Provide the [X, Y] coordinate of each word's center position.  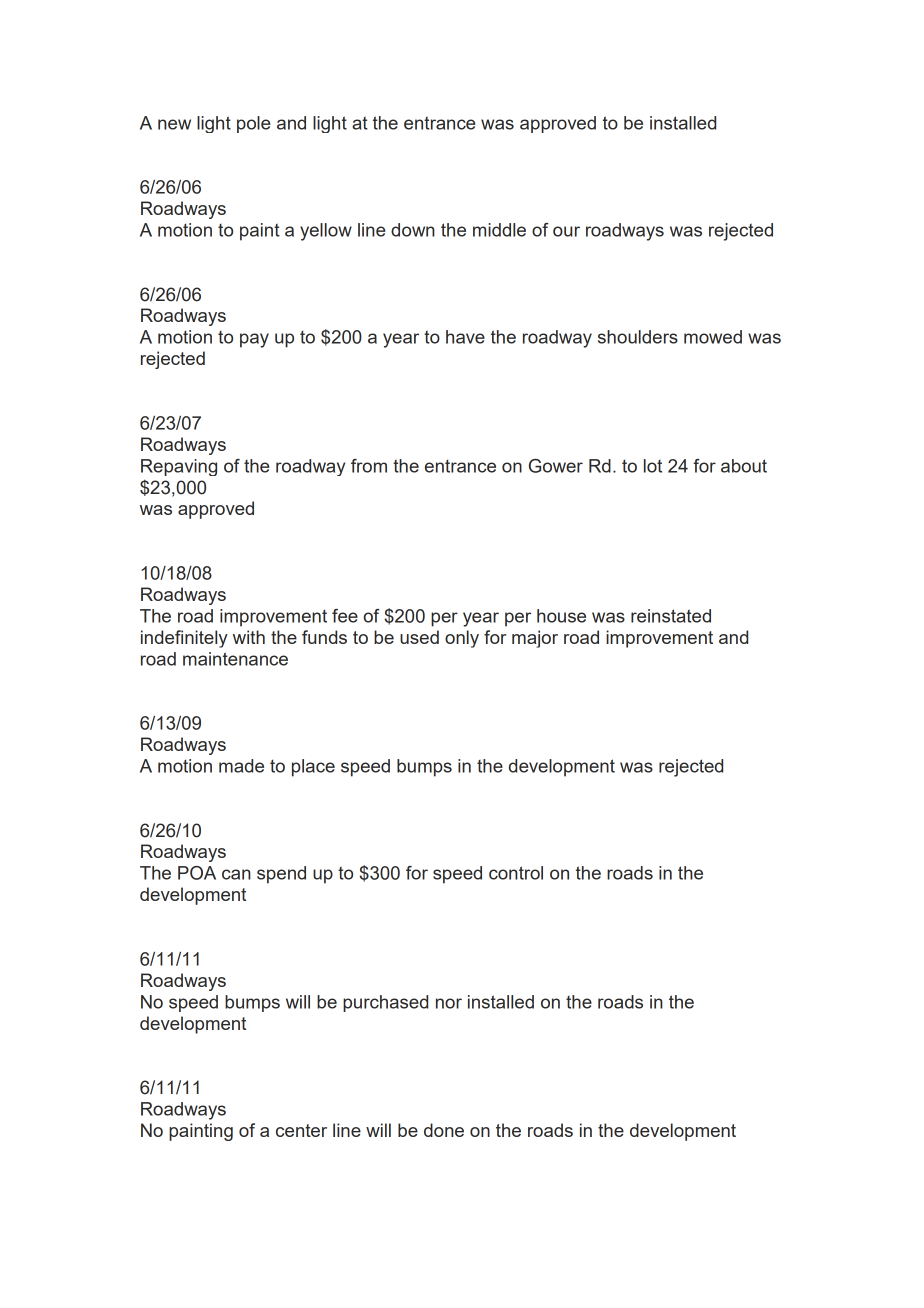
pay [254, 340]
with [249, 637]
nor [449, 1003]
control [516, 873]
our [566, 231]
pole [253, 124]
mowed [713, 337]
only [462, 639]
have [465, 337]
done [444, 1130]
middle [499, 230]
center [301, 1130]
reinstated [671, 616]
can [236, 874]
